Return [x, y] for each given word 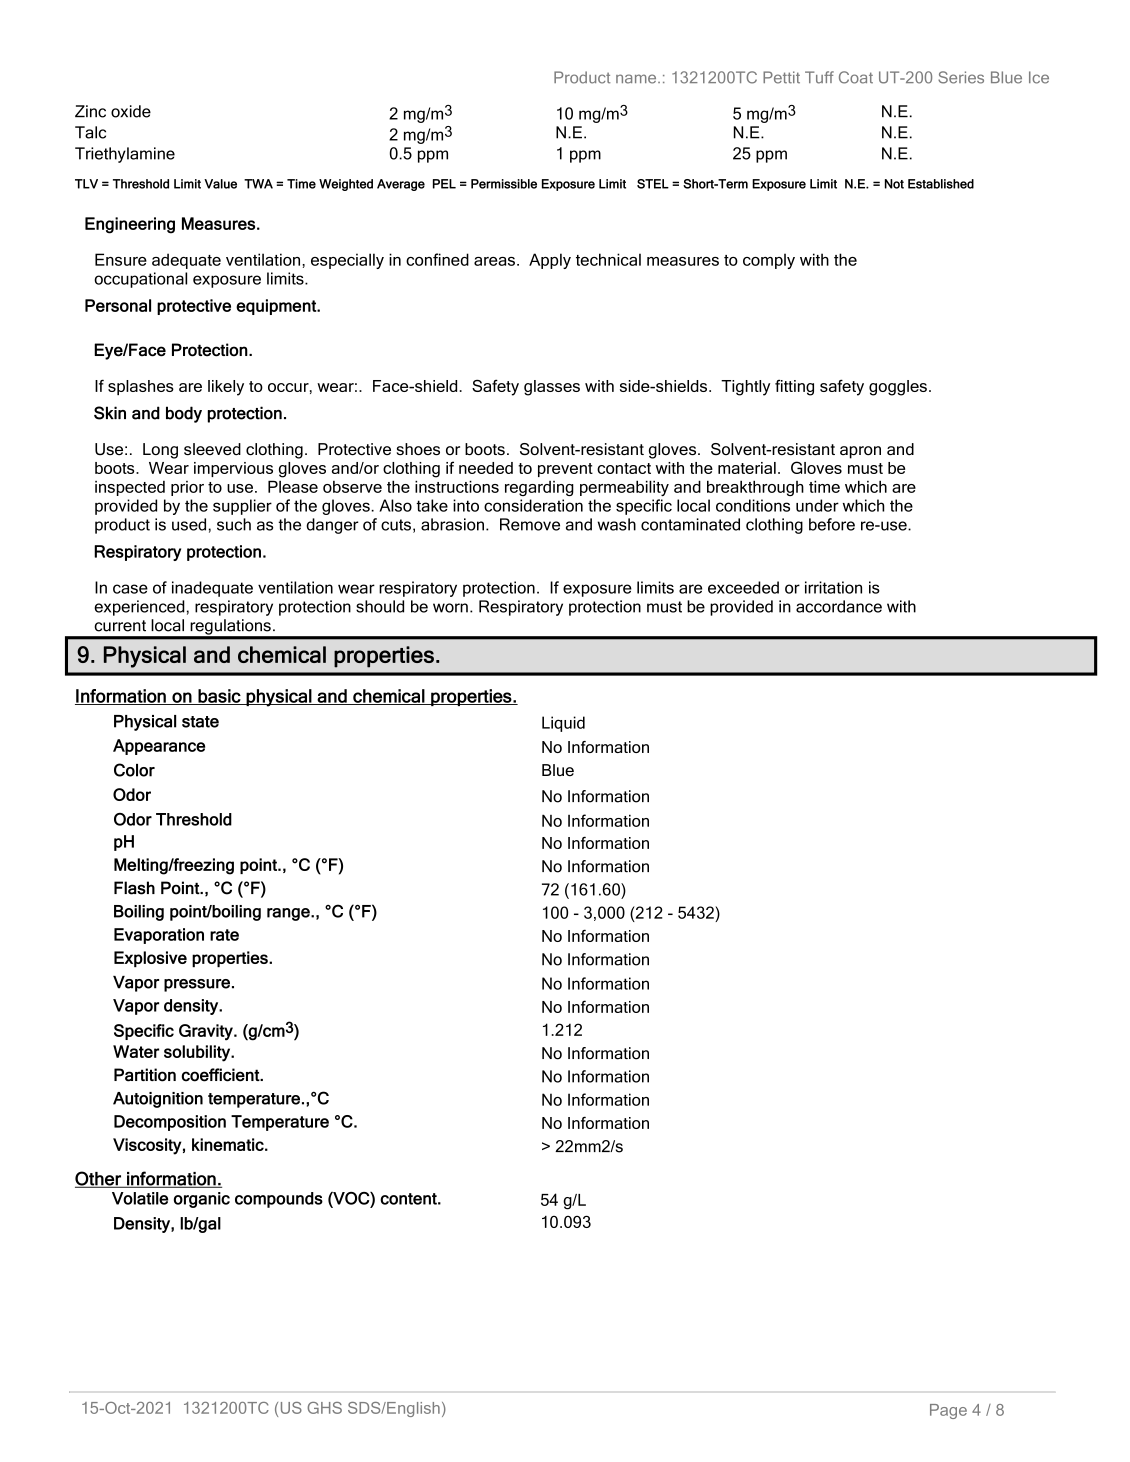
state [200, 722]
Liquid [563, 724]
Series [961, 77]
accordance [839, 606]
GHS [324, 1408]
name [637, 79]
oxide [131, 111]
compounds [279, 1200]
